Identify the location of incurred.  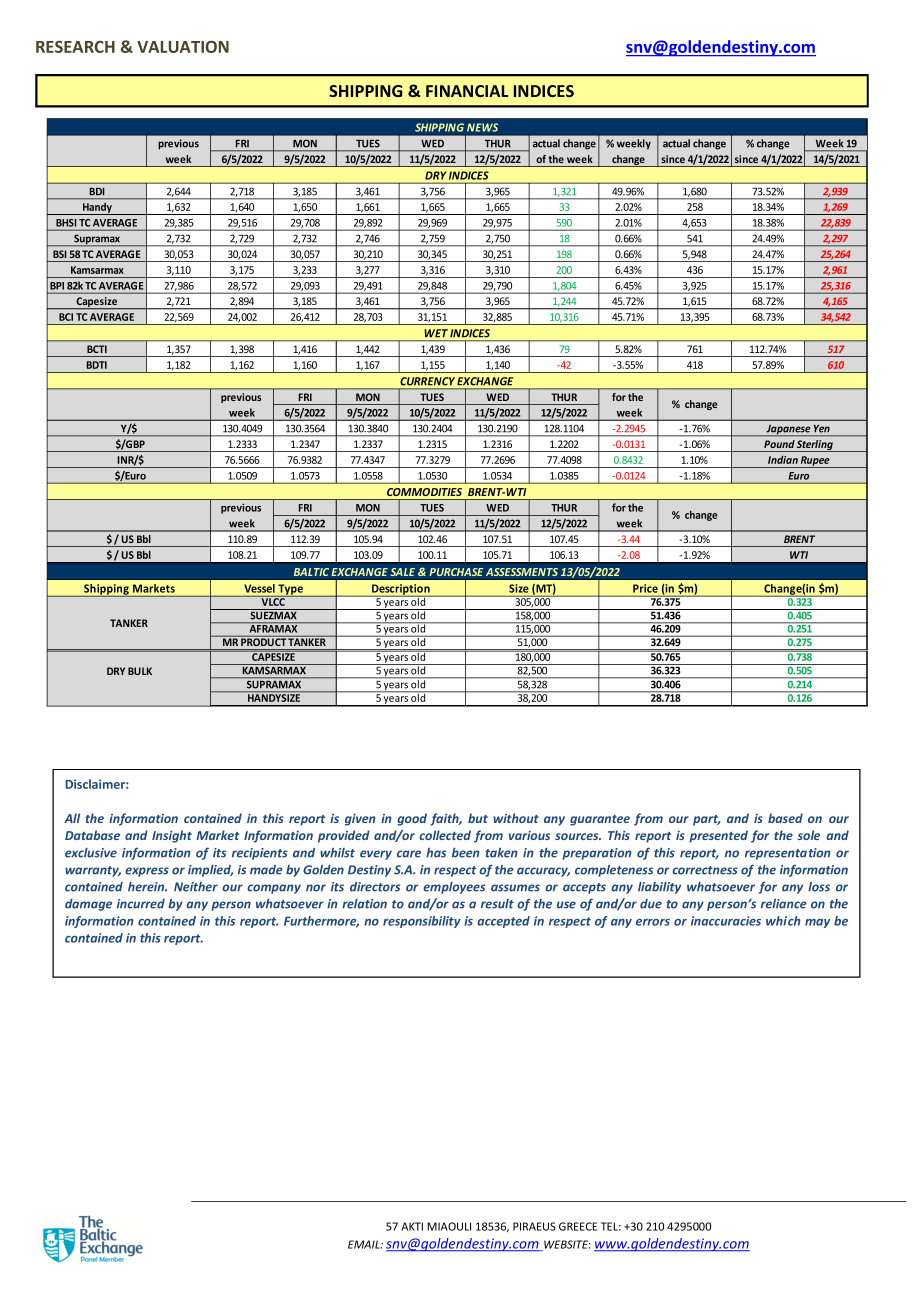
(141, 904).
